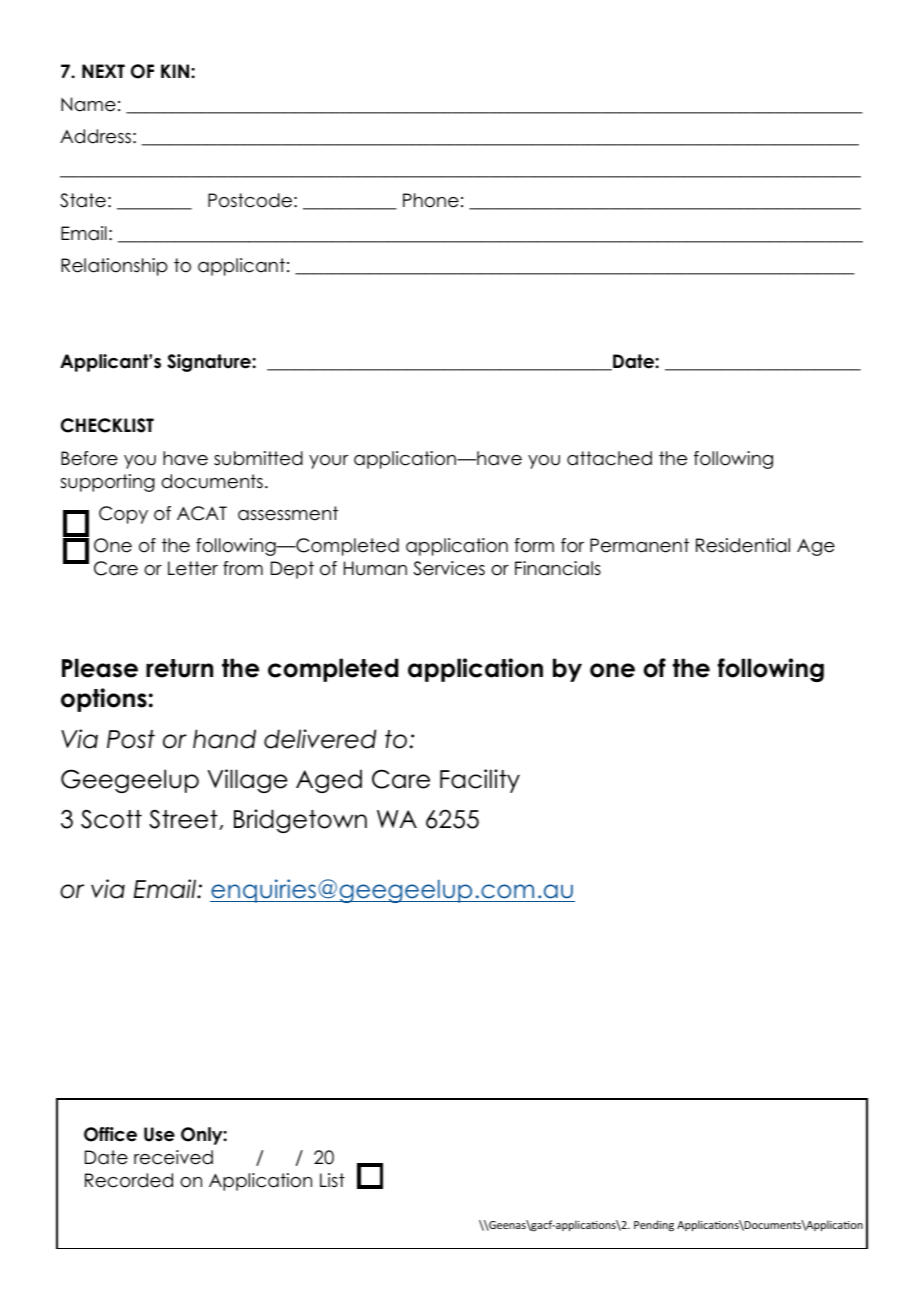 The height and width of the screenshot is (1308, 924). What do you see at coordinates (129, 1180) in the screenshot?
I see `Recorded` at bounding box center [129, 1180].
